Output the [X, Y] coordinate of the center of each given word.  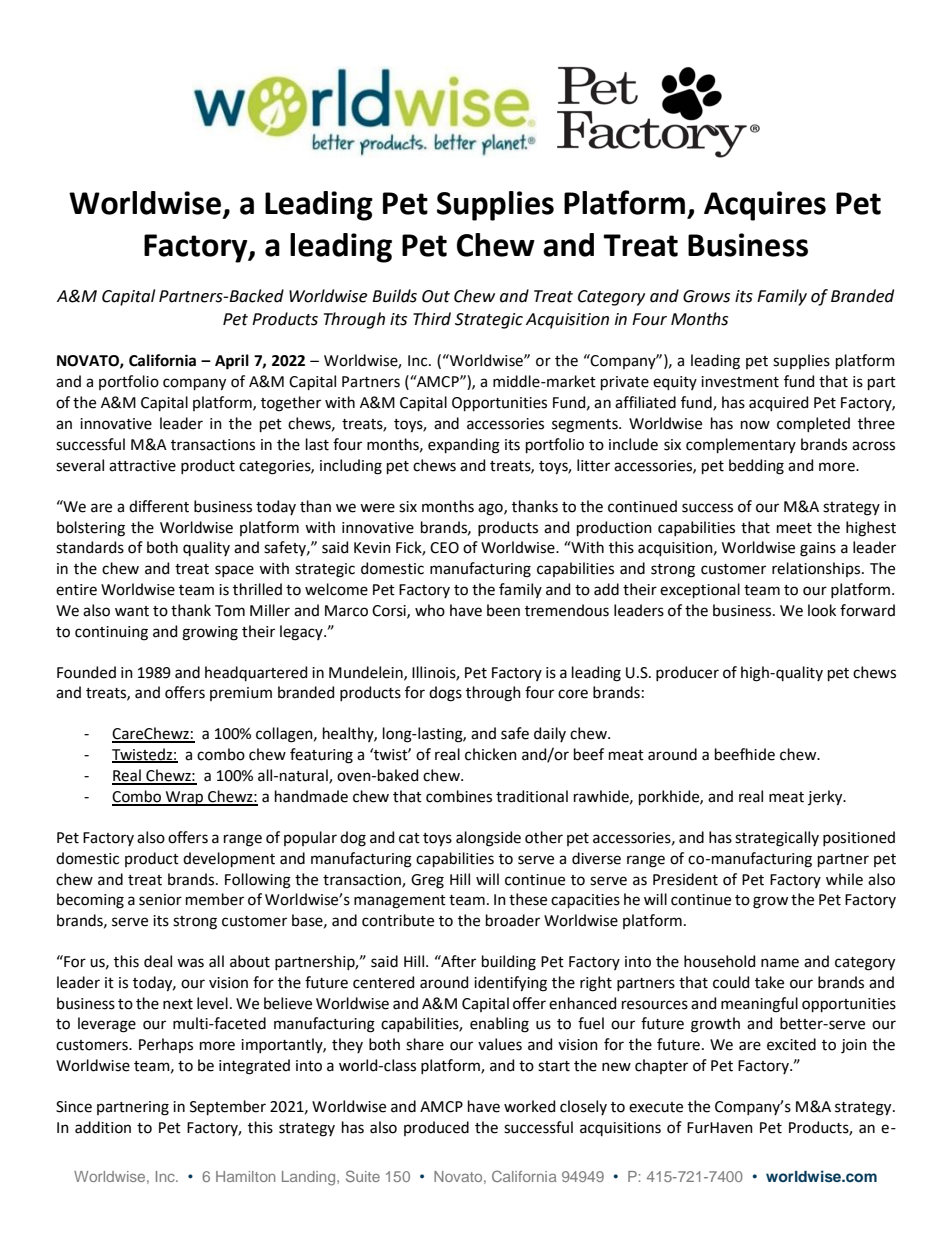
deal [158, 961]
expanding [464, 446]
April [232, 362]
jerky [826, 798]
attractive [142, 466]
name [780, 963]
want [132, 611]
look [822, 610]
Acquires [765, 206]
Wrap [185, 798]
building [509, 963]
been [503, 610]
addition [103, 1127]
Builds [394, 296]
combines [459, 796]
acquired [778, 403]
